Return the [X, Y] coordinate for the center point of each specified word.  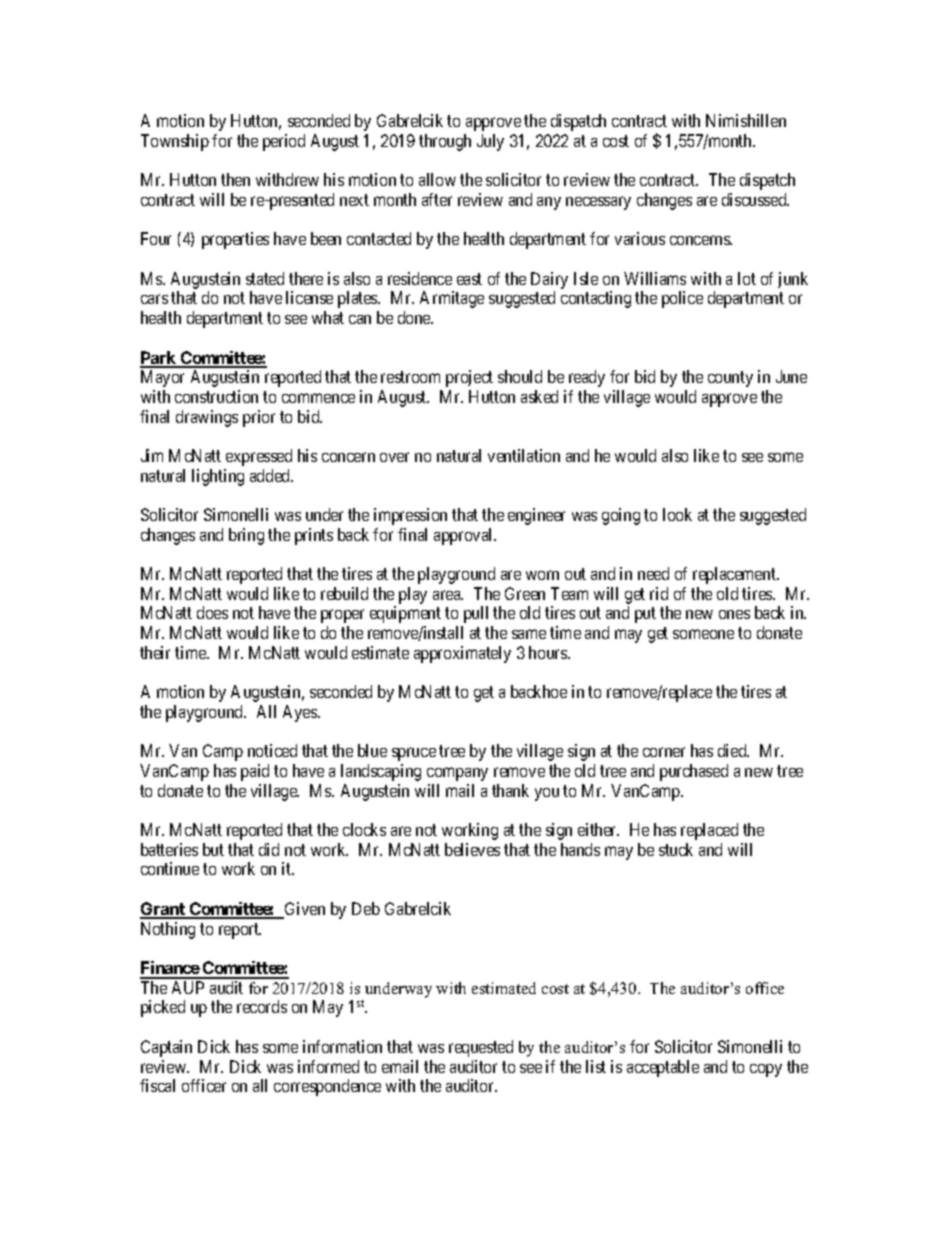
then [235, 179]
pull [476, 614]
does [212, 612]
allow [437, 179]
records [262, 1006]
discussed [755, 199]
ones [734, 614]
